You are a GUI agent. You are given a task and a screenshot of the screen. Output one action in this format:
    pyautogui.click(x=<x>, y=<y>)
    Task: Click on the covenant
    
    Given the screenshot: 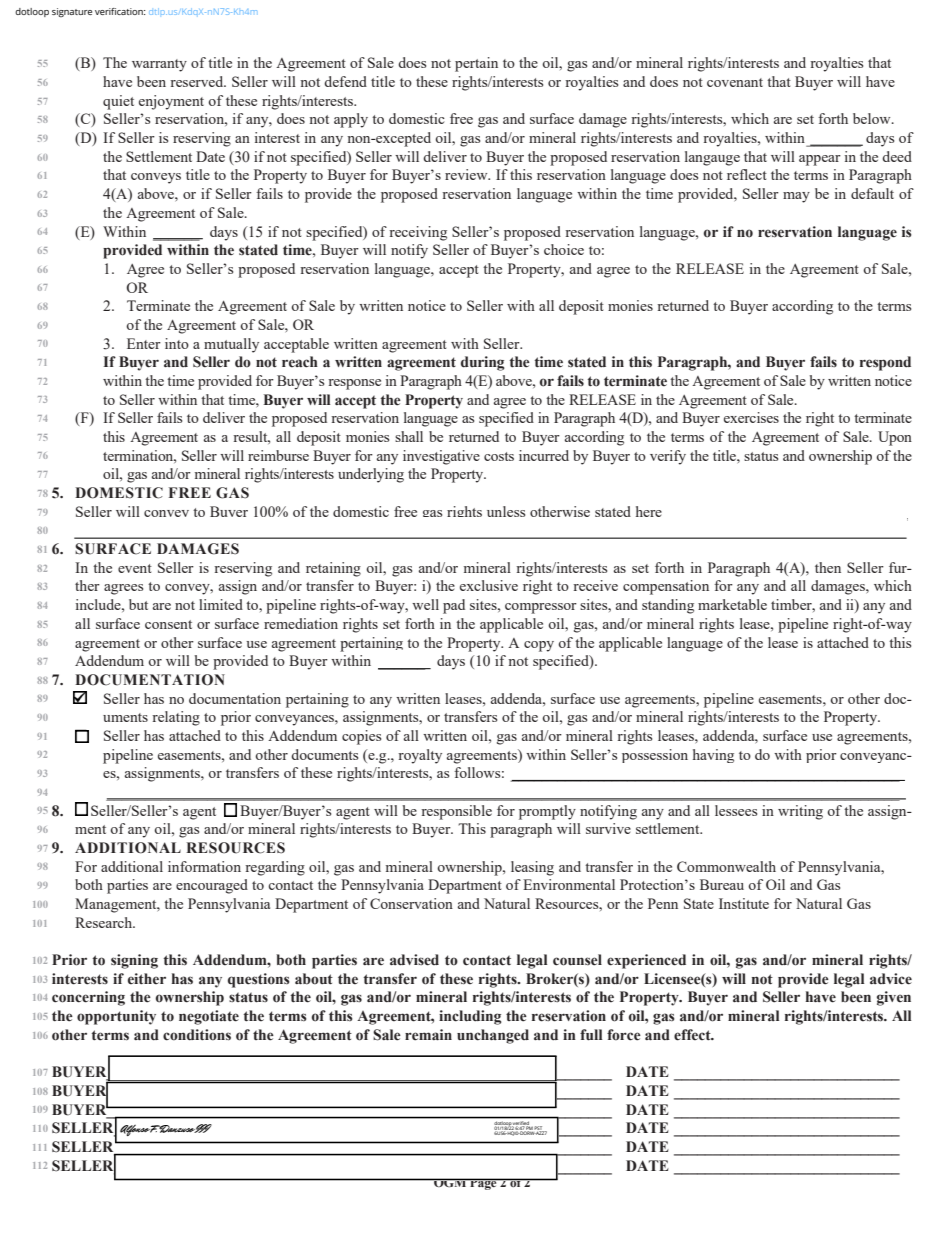 What is the action you would take?
    pyautogui.click(x=735, y=82)
